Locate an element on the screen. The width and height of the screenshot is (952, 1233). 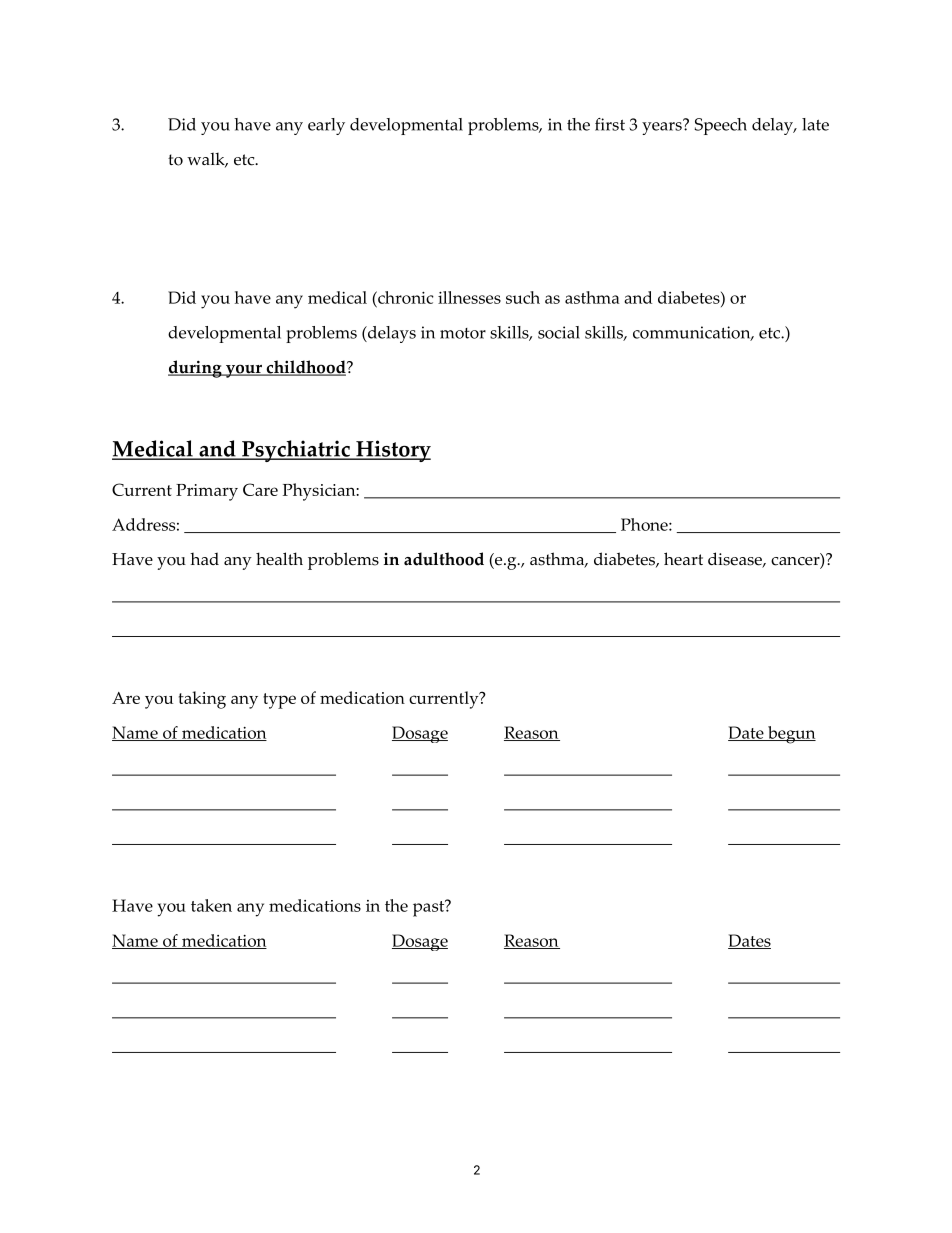
such is located at coordinates (523, 297).
